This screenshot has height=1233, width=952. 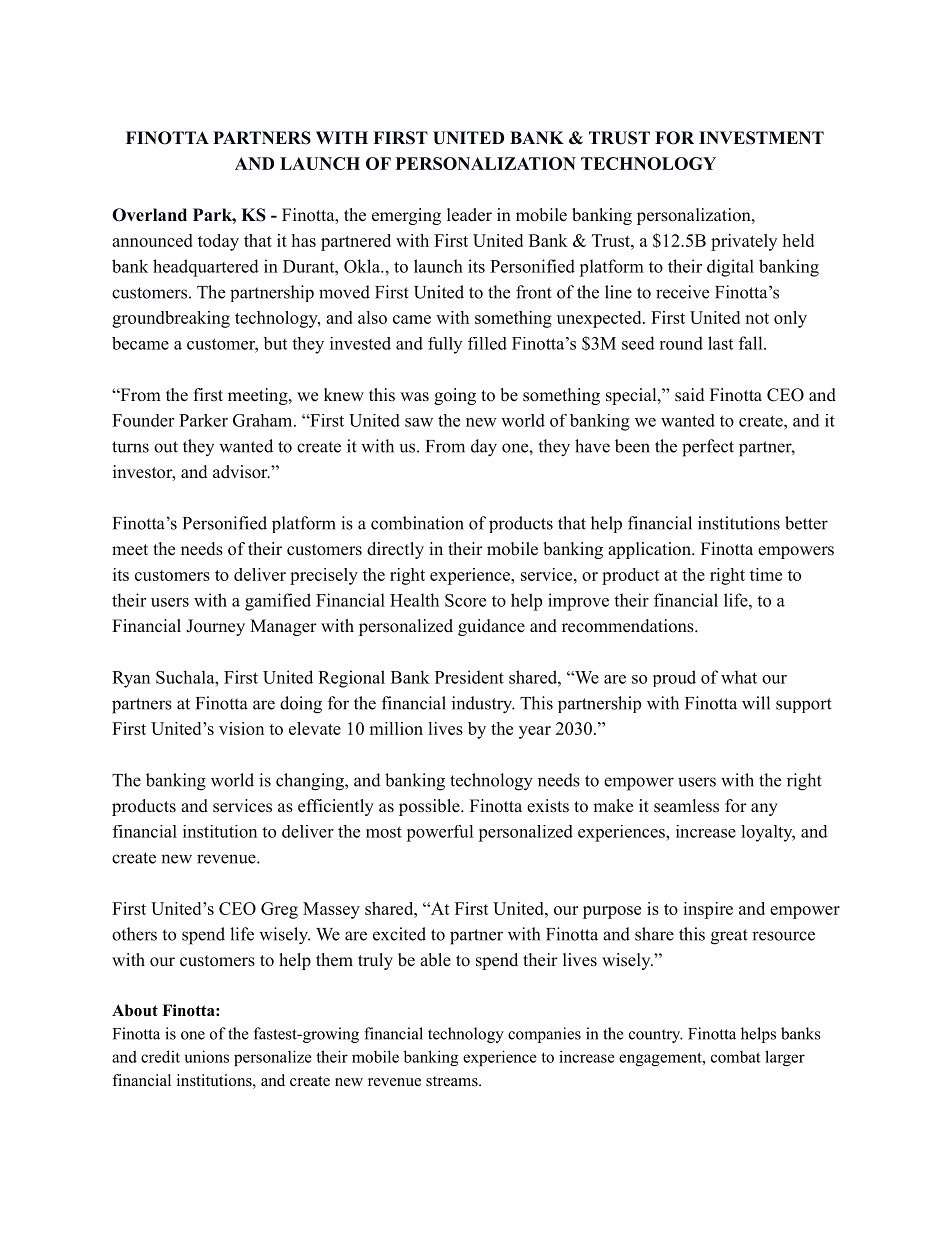 I want to click on unions, so click(x=207, y=1056).
